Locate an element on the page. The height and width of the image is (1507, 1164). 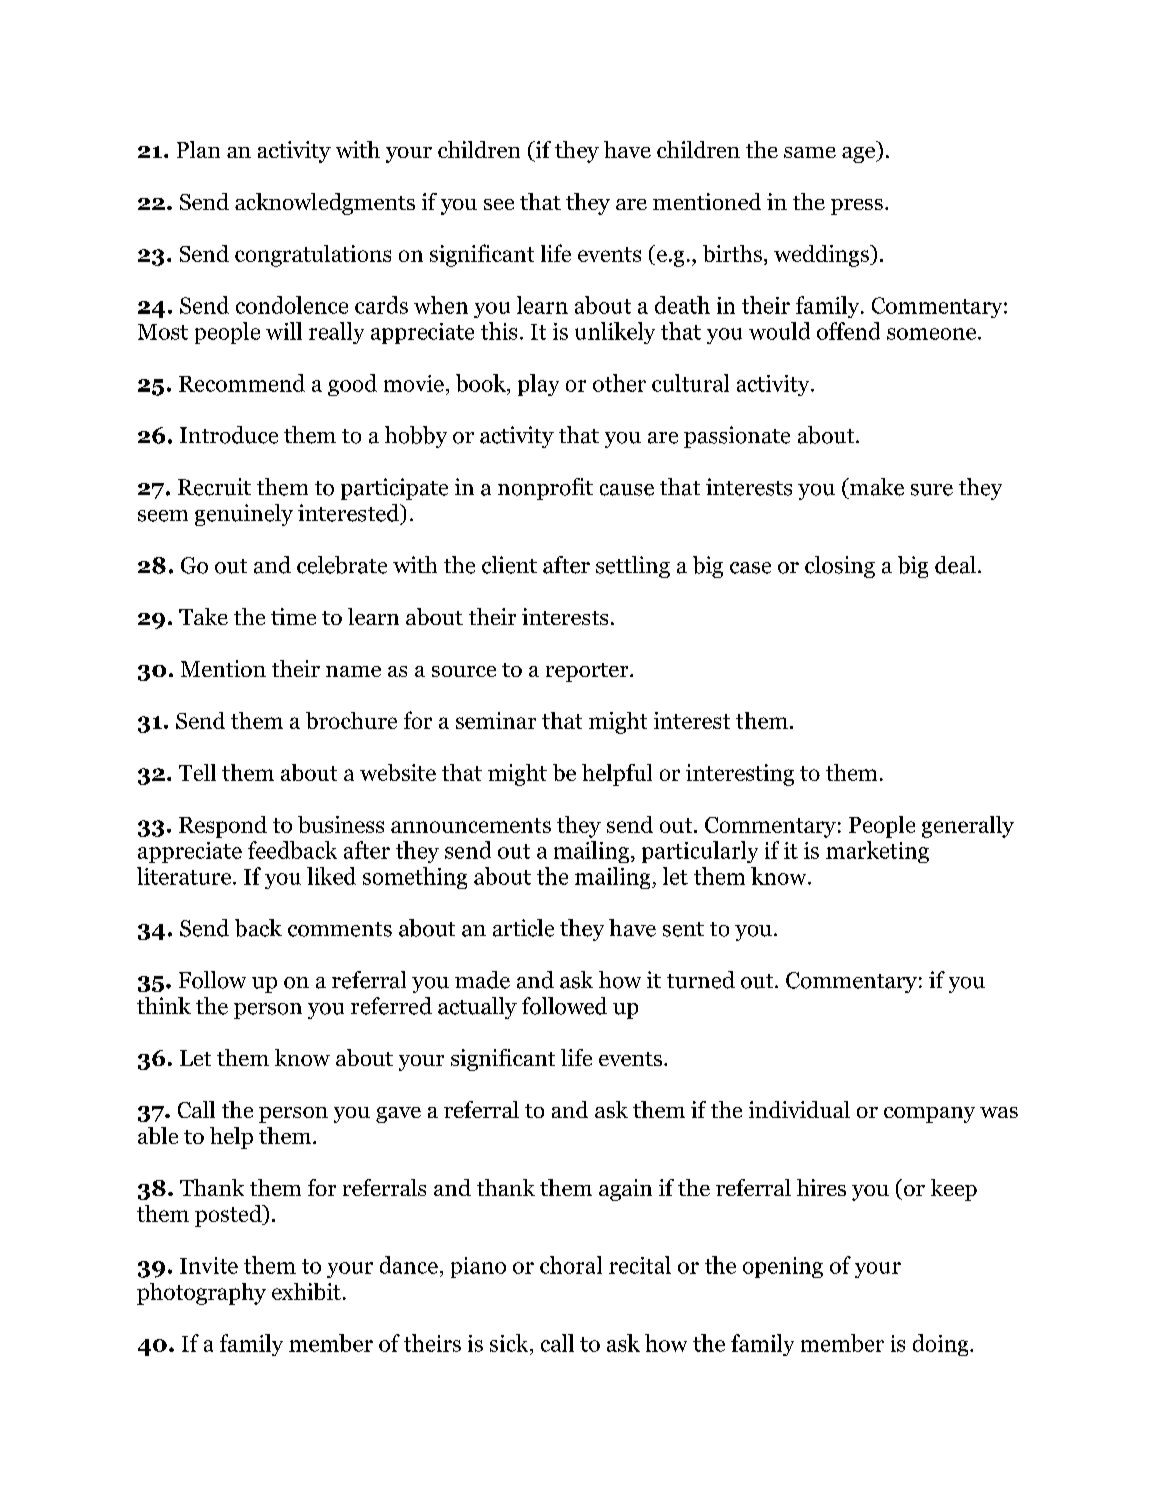
seminar is located at coordinates (496, 720).
